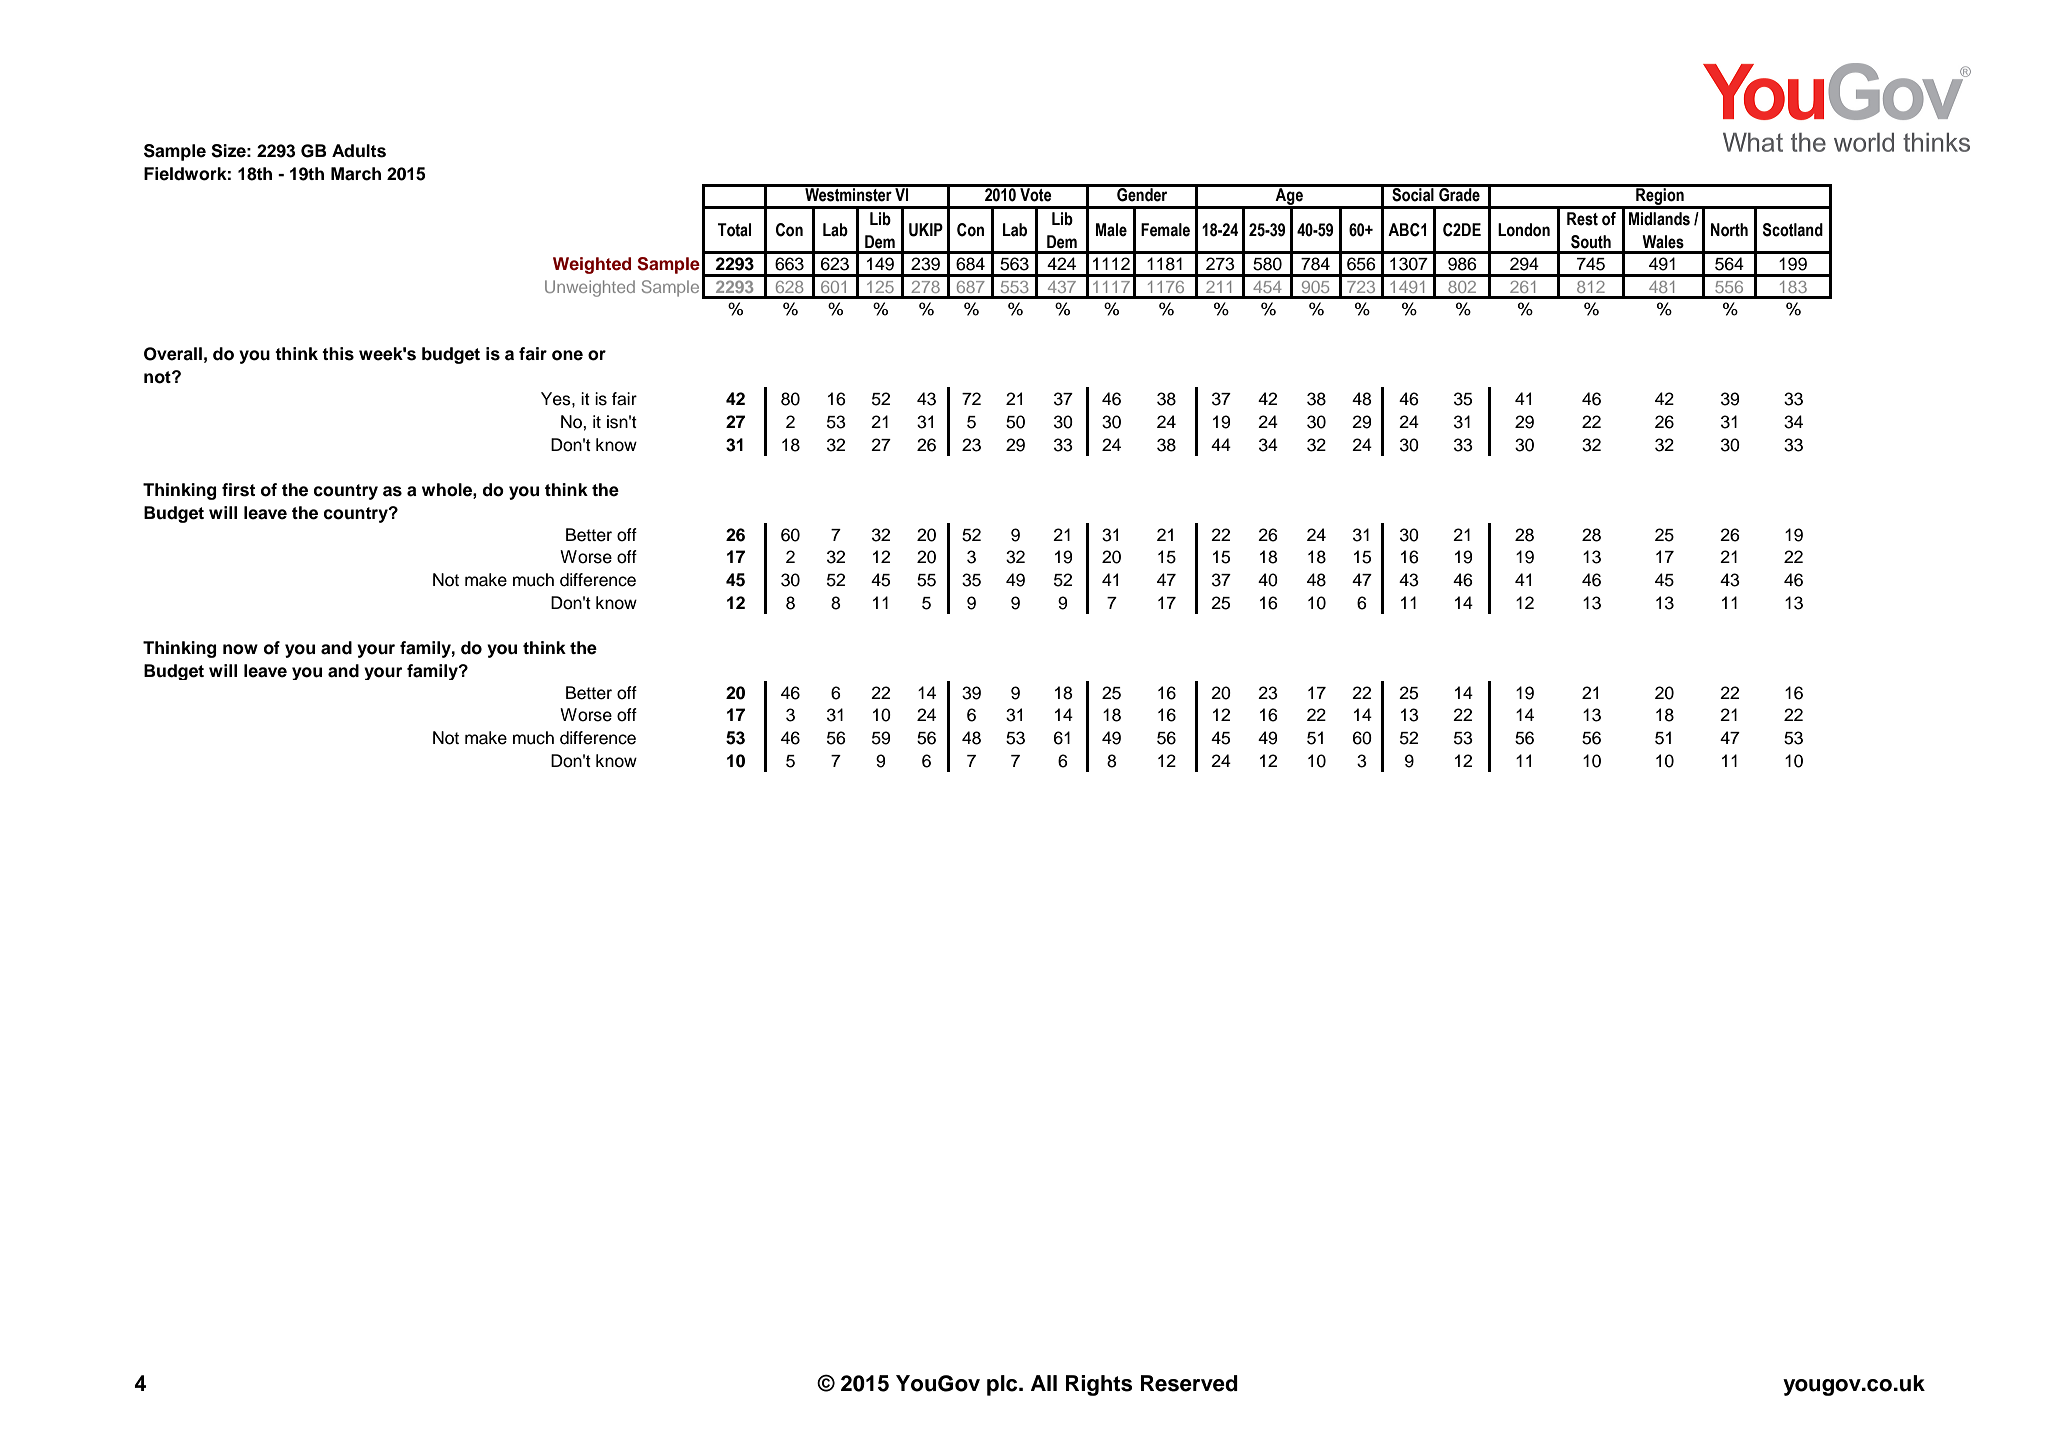 The width and height of the screenshot is (2059, 1456). I want to click on this, so click(338, 354).
